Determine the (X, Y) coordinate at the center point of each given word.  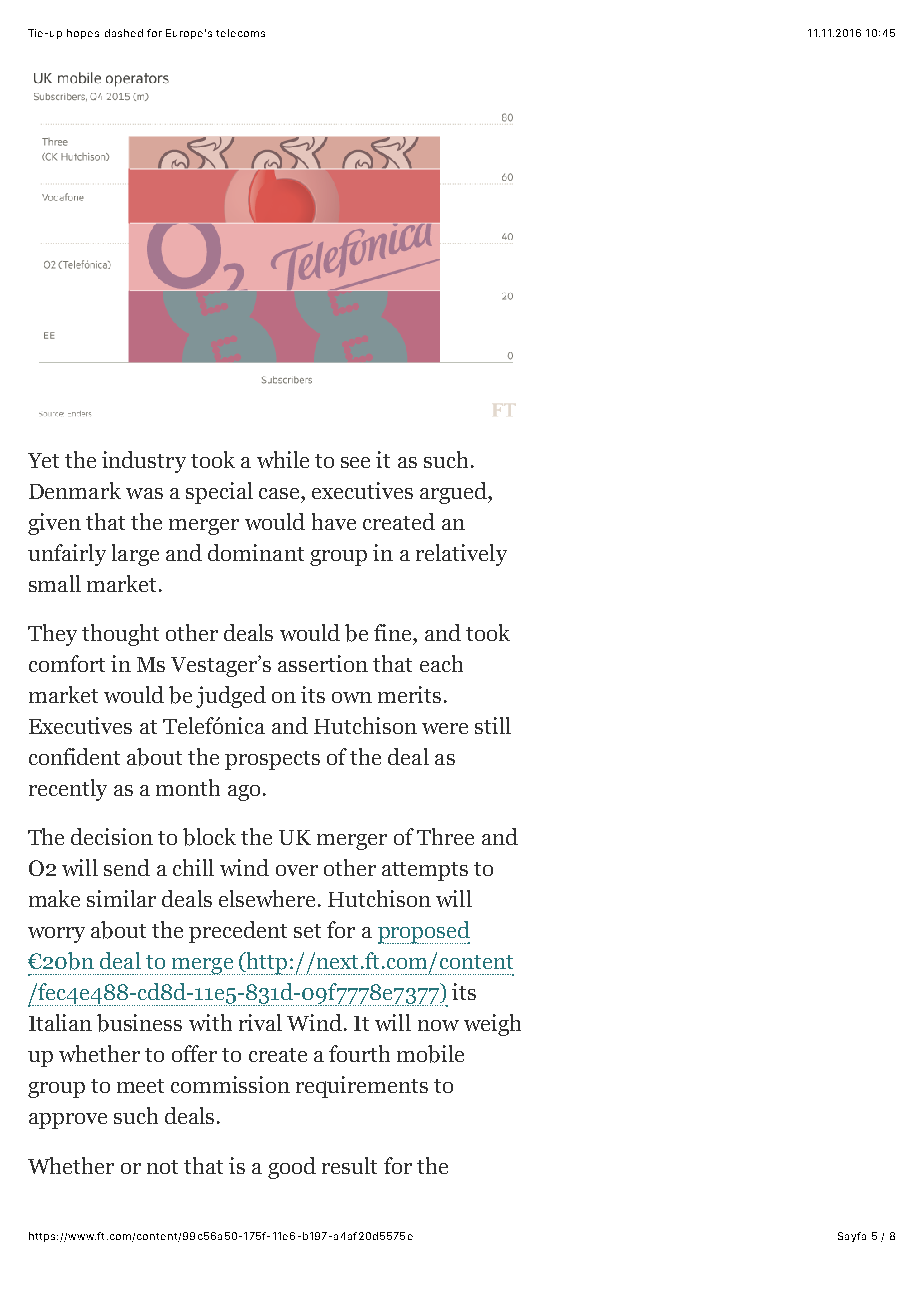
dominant (256, 552)
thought (120, 635)
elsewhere (267, 898)
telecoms (240, 33)
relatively (461, 555)
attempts (425, 871)
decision (112, 836)
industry (144, 462)
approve (68, 1121)
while (283, 459)
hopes (83, 34)
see (355, 462)
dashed (124, 33)
